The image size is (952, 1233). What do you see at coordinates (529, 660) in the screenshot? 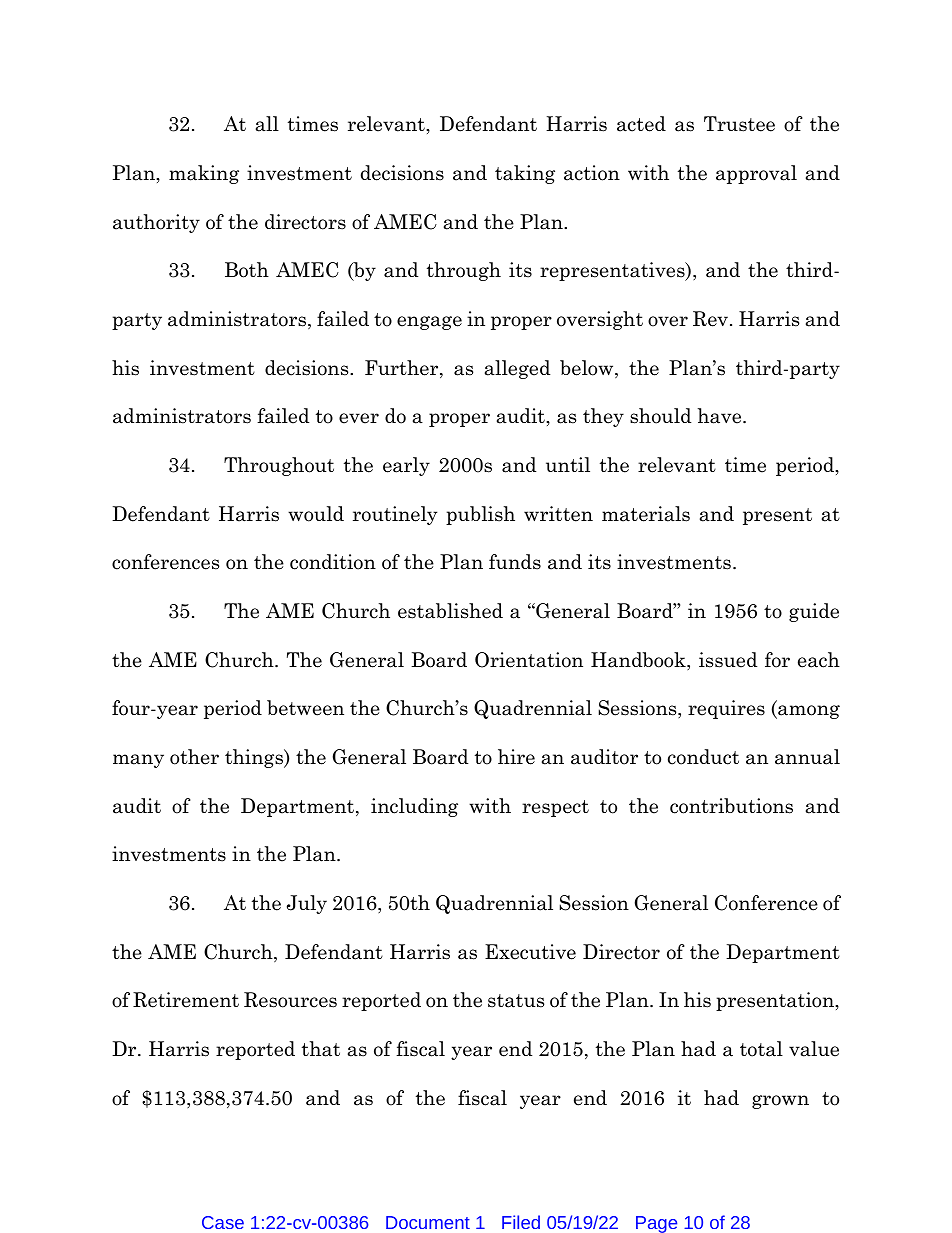
I see `Orientation` at bounding box center [529, 660].
